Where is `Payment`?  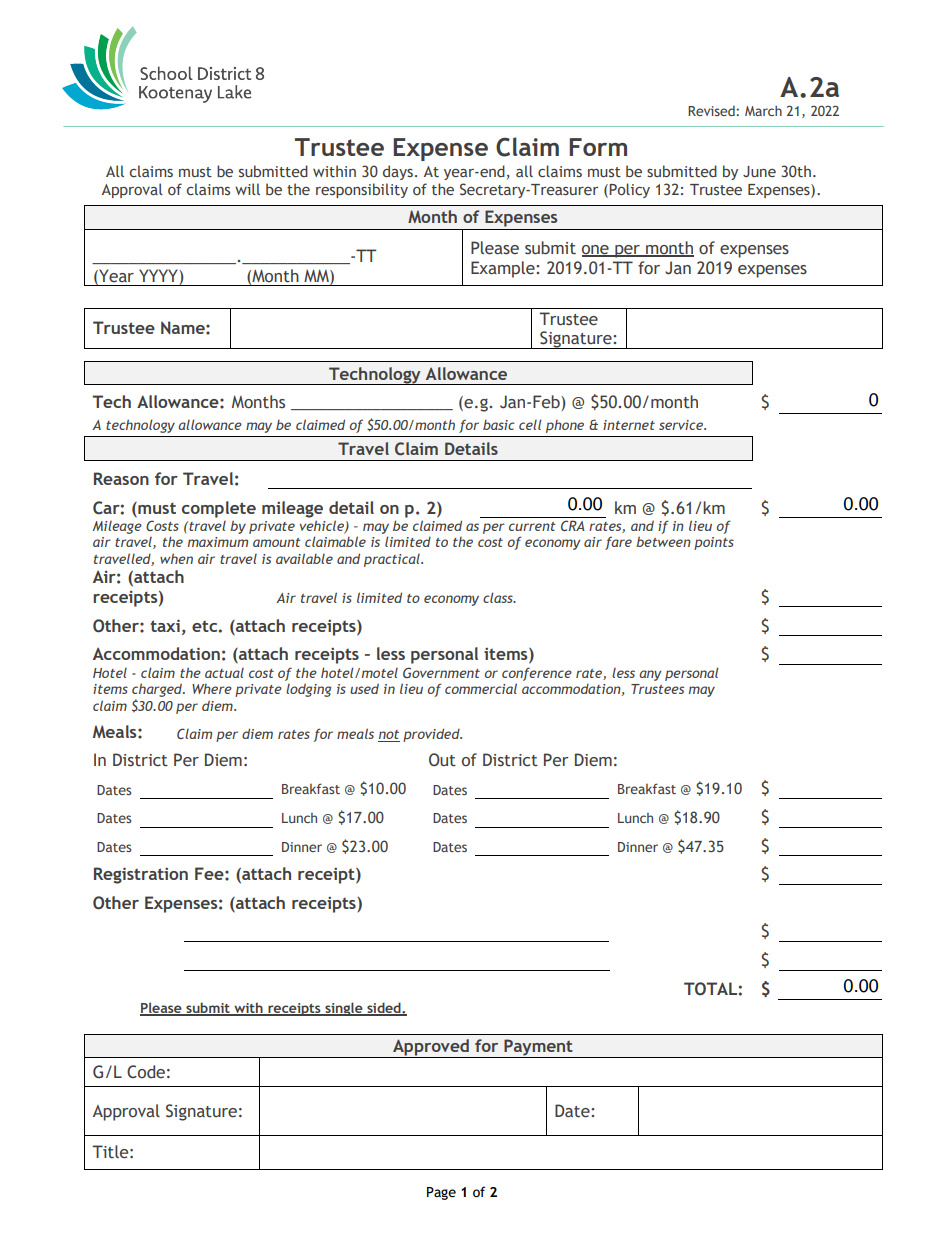
Payment is located at coordinates (538, 1048).
